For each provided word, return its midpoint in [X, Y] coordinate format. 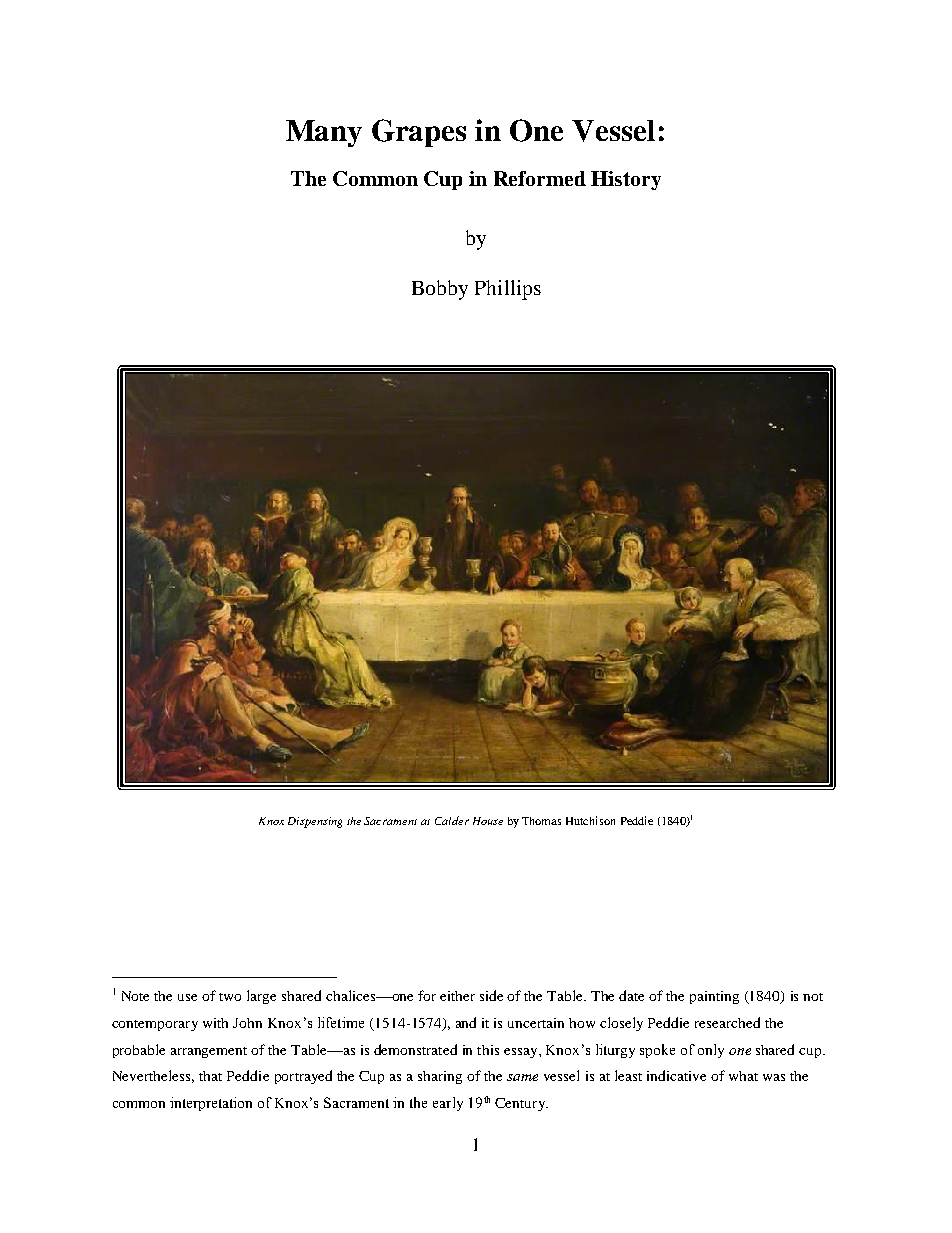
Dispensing [315, 822]
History [626, 180]
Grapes [419, 133]
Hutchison [590, 820]
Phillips [508, 290]
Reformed [540, 178]
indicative [676, 1075]
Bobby [440, 290]
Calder [452, 820]
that [210, 1076]
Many [324, 133]
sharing [440, 1077]
